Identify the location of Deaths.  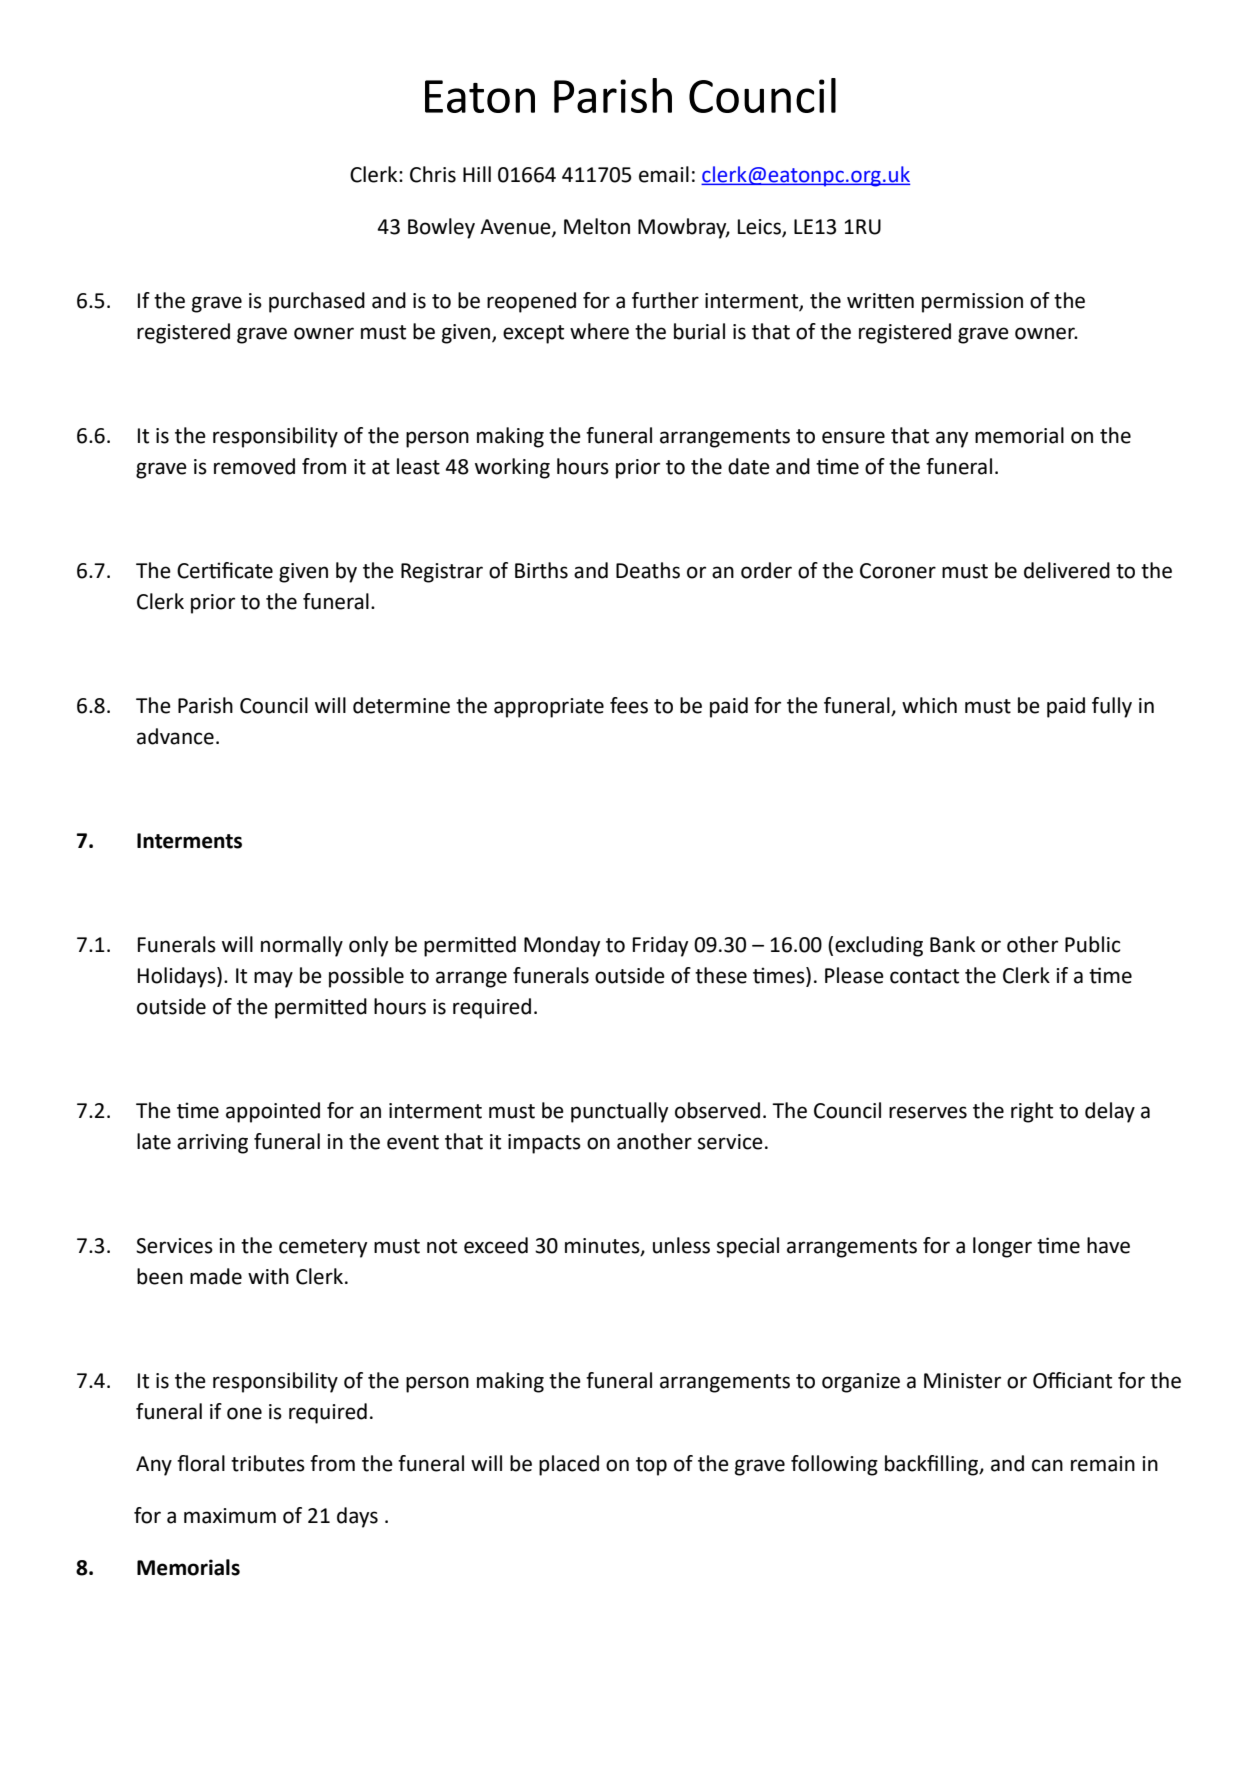
(648, 570).
